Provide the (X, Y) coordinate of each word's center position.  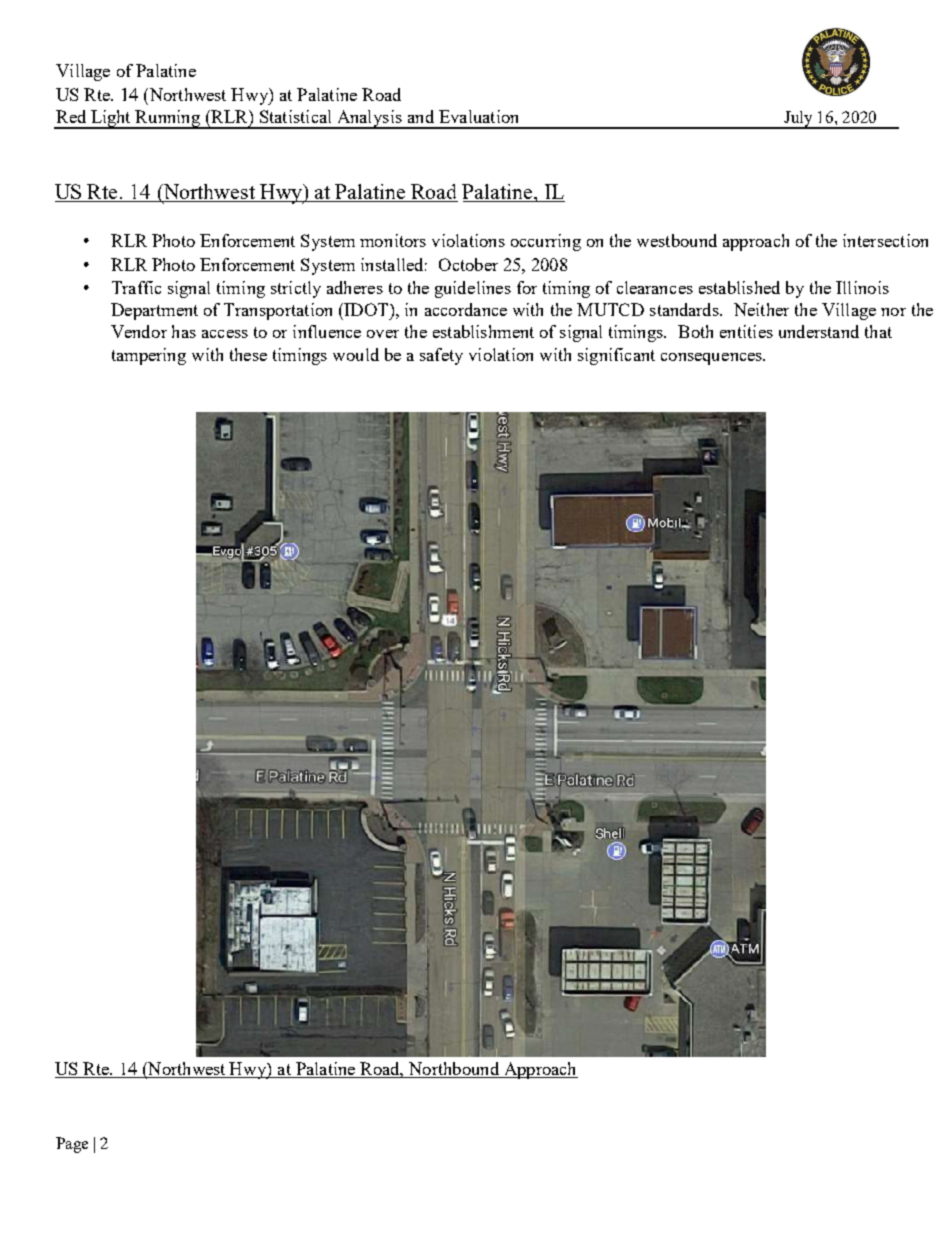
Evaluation (478, 116)
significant (616, 356)
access (225, 334)
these (248, 354)
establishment (483, 331)
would (356, 354)
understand (819, 331)
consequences (712, 359)
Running (168, 119)
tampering (149, 356)
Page (72, 1145)
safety (441, 356)
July (798, 120)
